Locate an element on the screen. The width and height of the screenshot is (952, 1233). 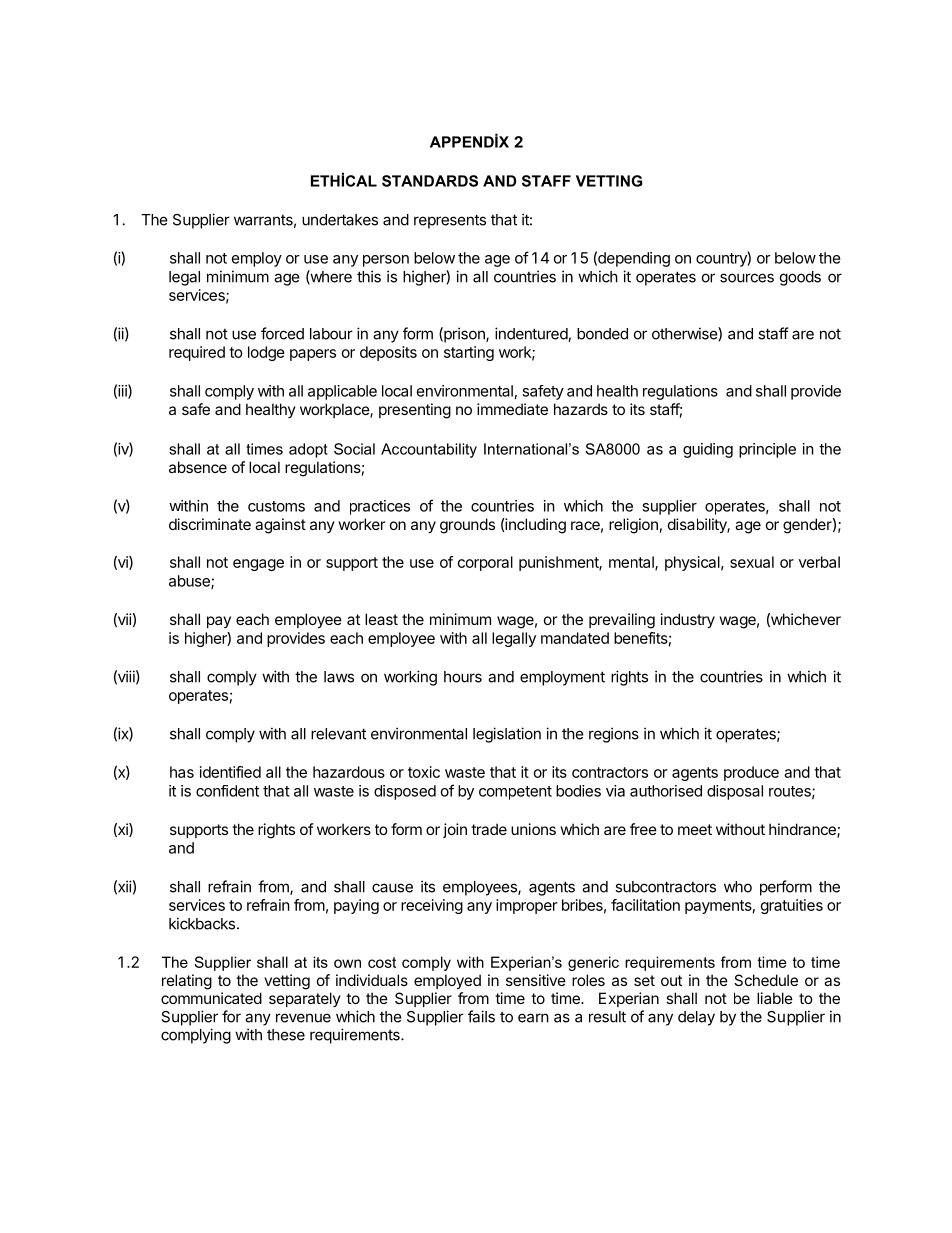
represents is located at coordinates (450, 221).
